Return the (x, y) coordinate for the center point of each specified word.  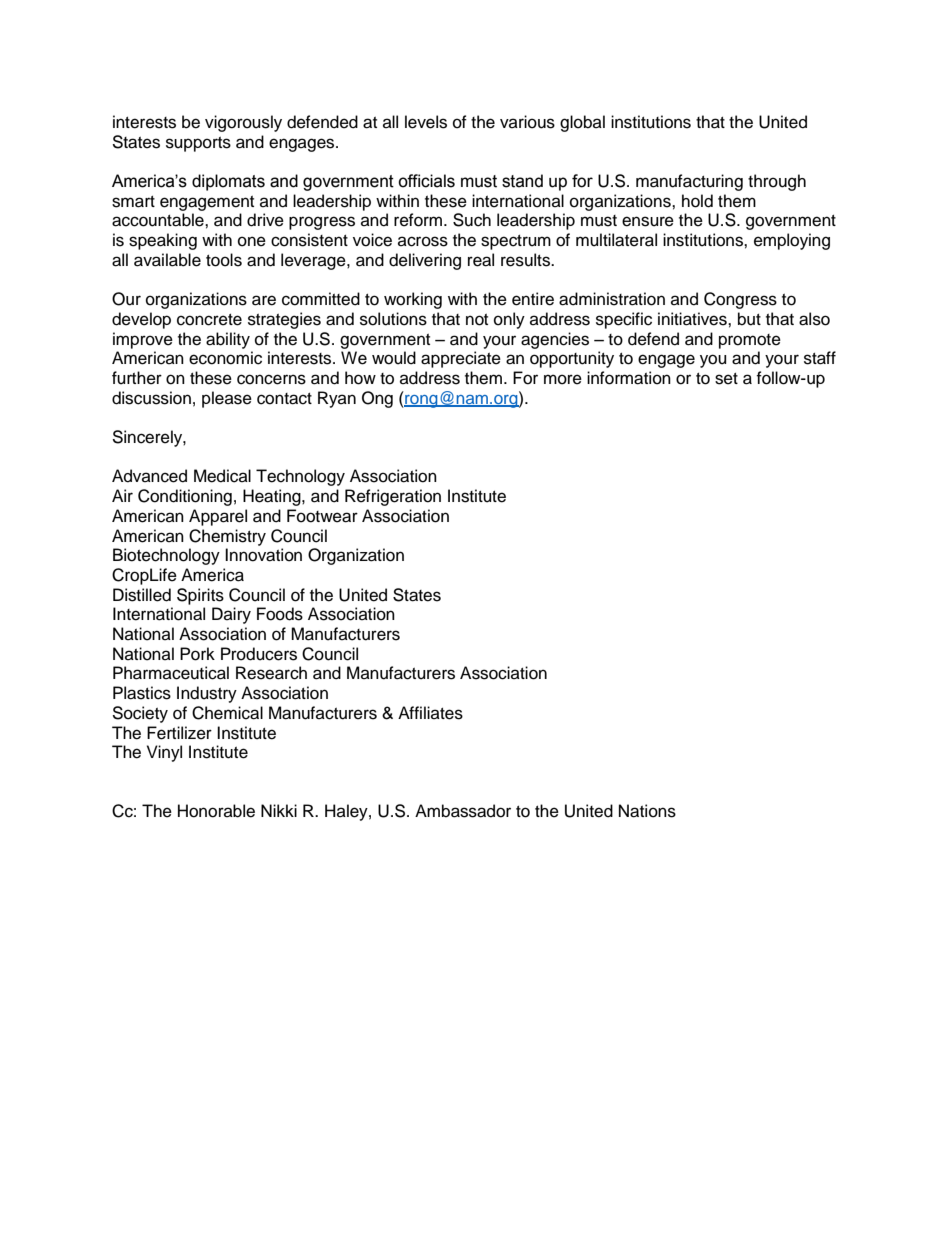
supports (198, 144)
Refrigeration (393, 497)
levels (426, 122)
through (777, 182)
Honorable (216, 811)
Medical (222, 476)
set (726, 379)
